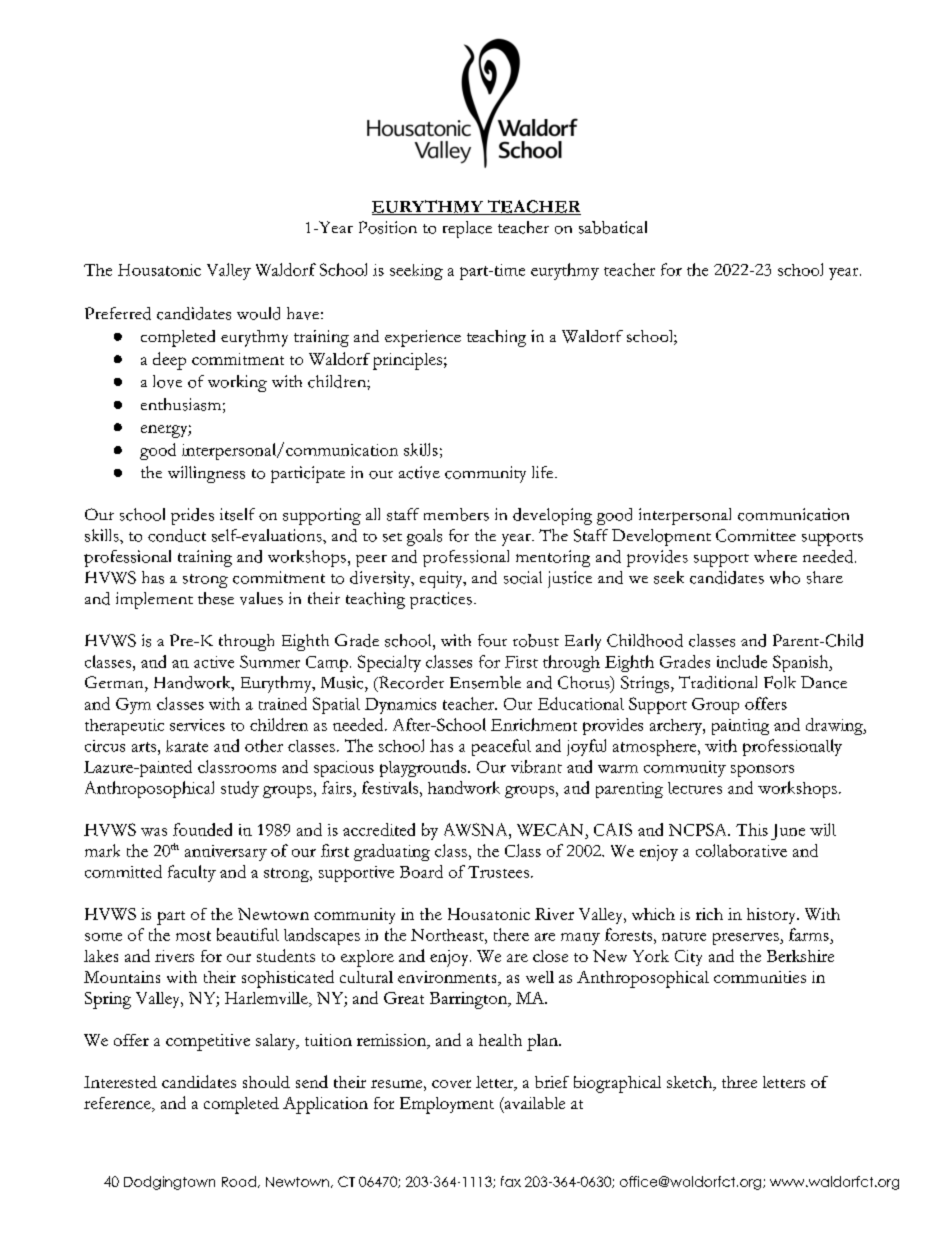 This image has width=952, height=1233. What do you see at coordinates (258, 313) in the image?
I see `would` at bounding box center [258, 313].
